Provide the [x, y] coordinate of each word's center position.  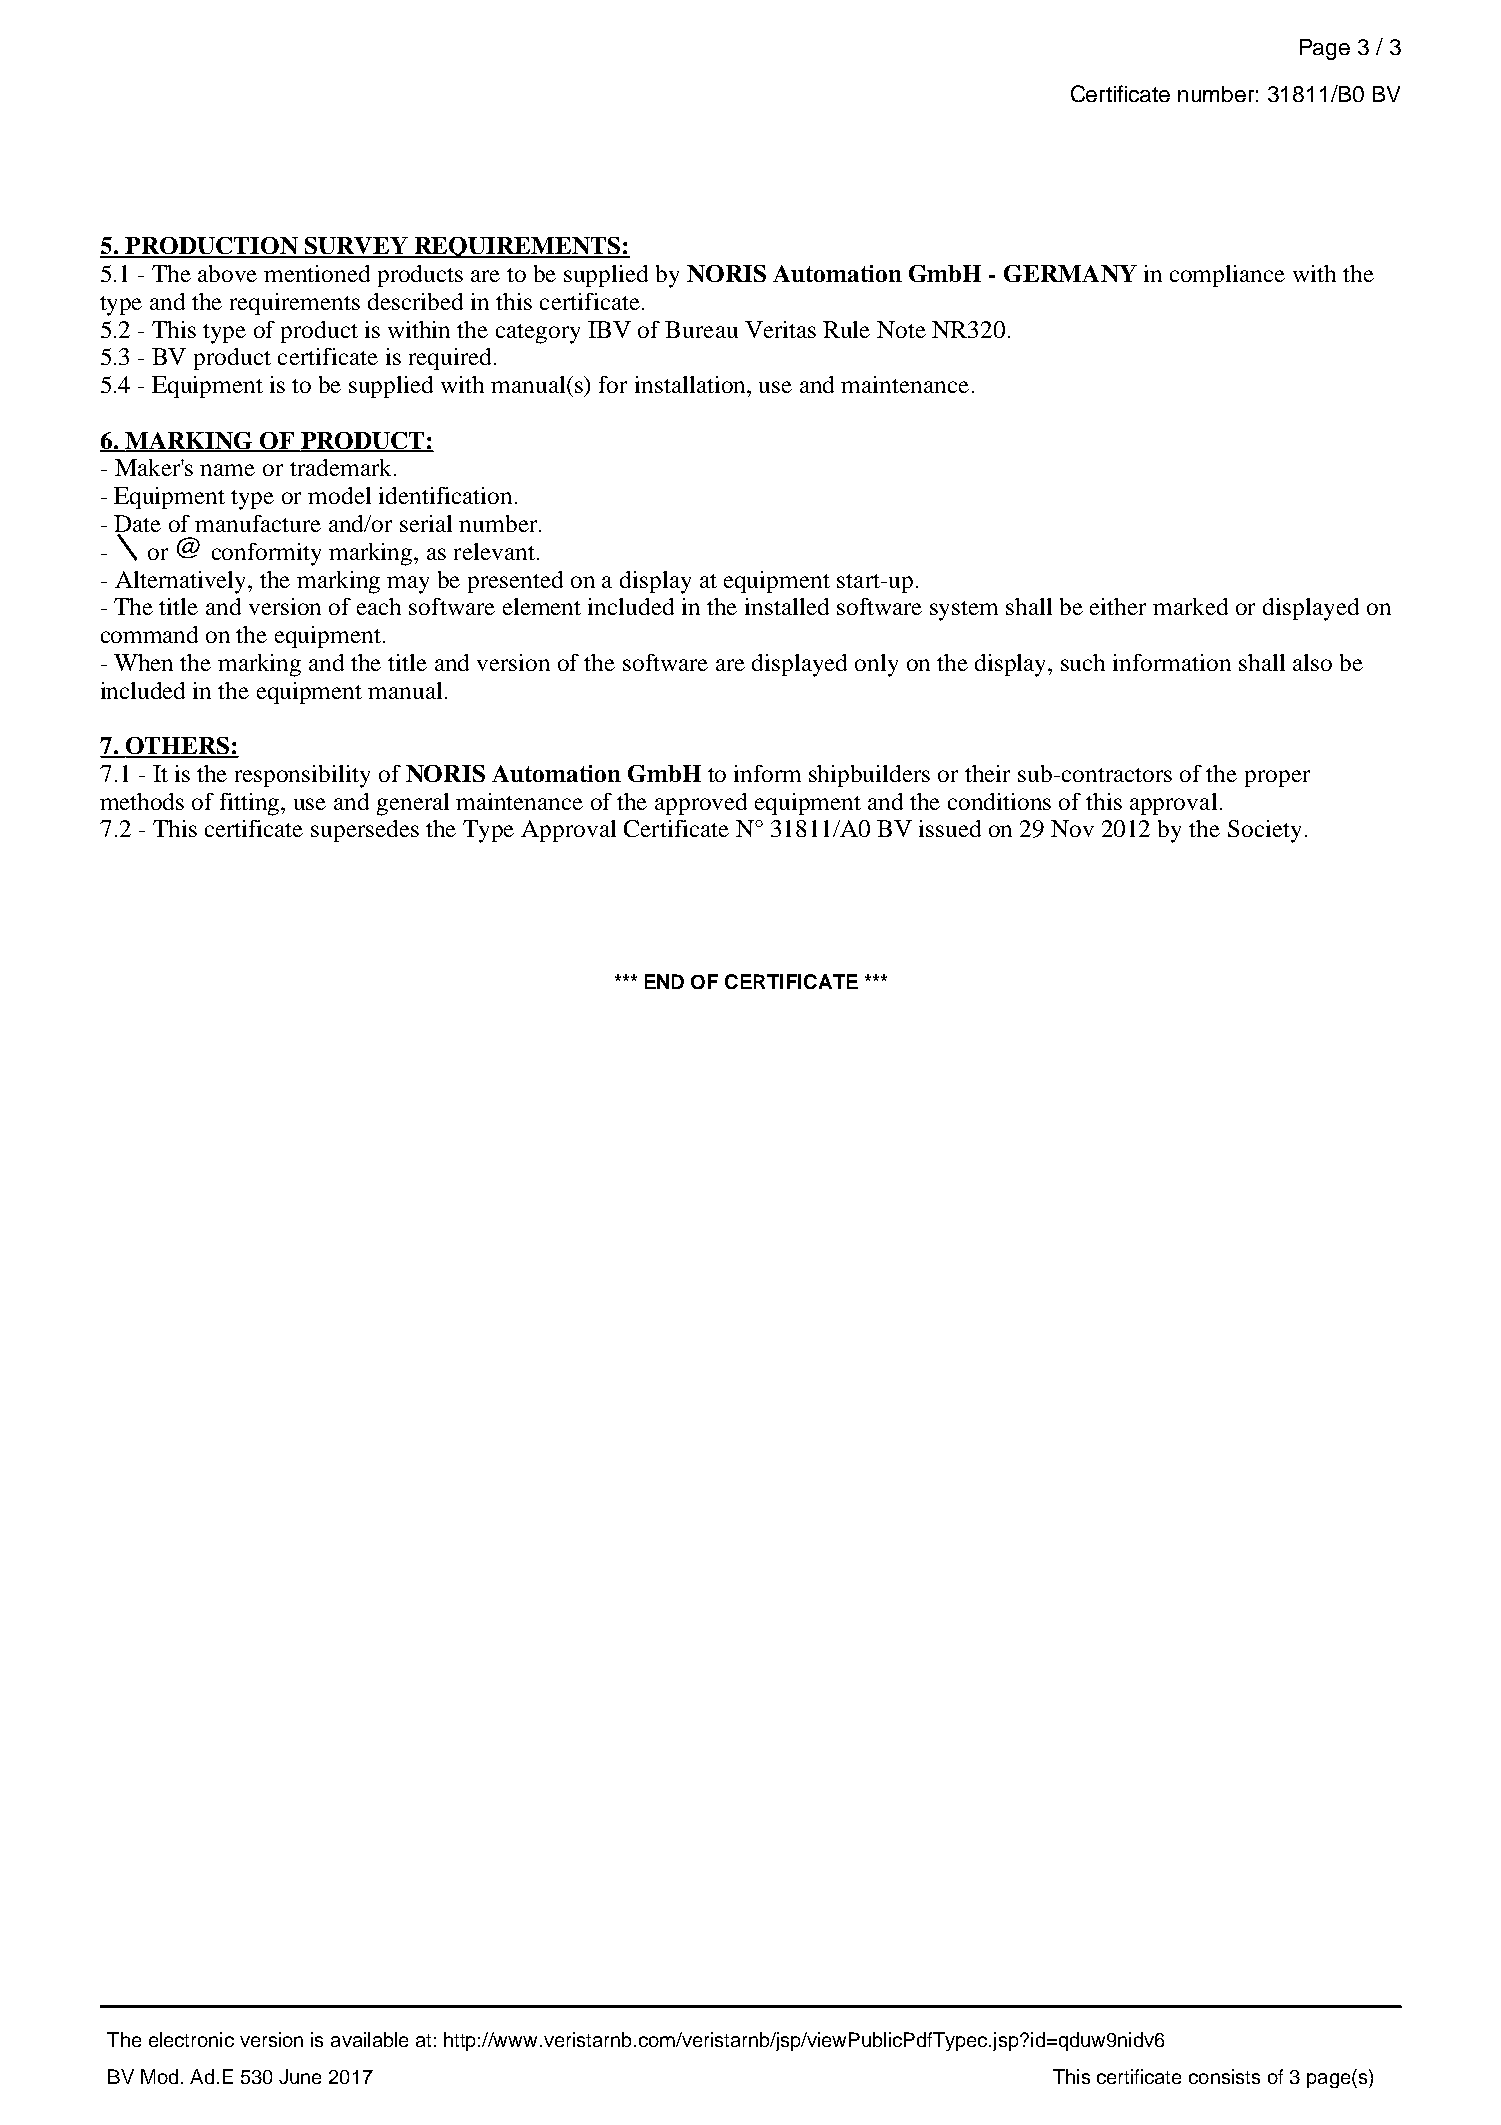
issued [950, 828]
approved [701, 804]
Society [1264, 831]
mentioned [317, 273]
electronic [191, 2039]
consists [1224, 2076]
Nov [1072, 828]
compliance [1227, 276]
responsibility [302, 776]
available [369, 2039]
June [300, 2076]
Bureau [701, 329]
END [664, 981]
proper [1277, 778]
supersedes [365, 831]
